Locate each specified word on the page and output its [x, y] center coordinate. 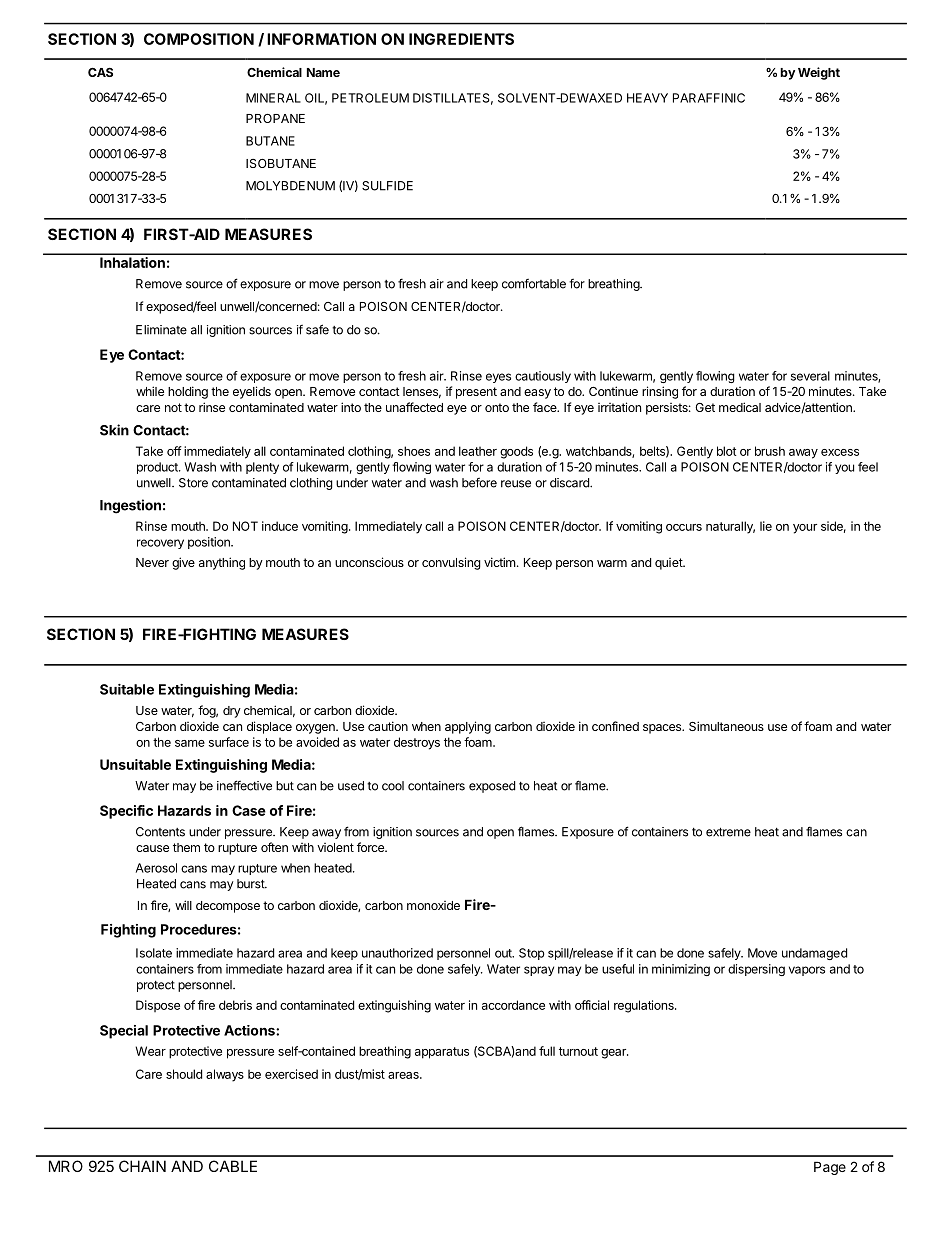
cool [393, 786]
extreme [728, 832]
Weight [819, 73]
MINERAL [273, 98]
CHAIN [142, 1166]
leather [478, 451]
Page [830, 1168]
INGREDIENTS [461, 39]
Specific [126, 812]
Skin [114, 430]
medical [740, 407]
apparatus [442, 1053]
